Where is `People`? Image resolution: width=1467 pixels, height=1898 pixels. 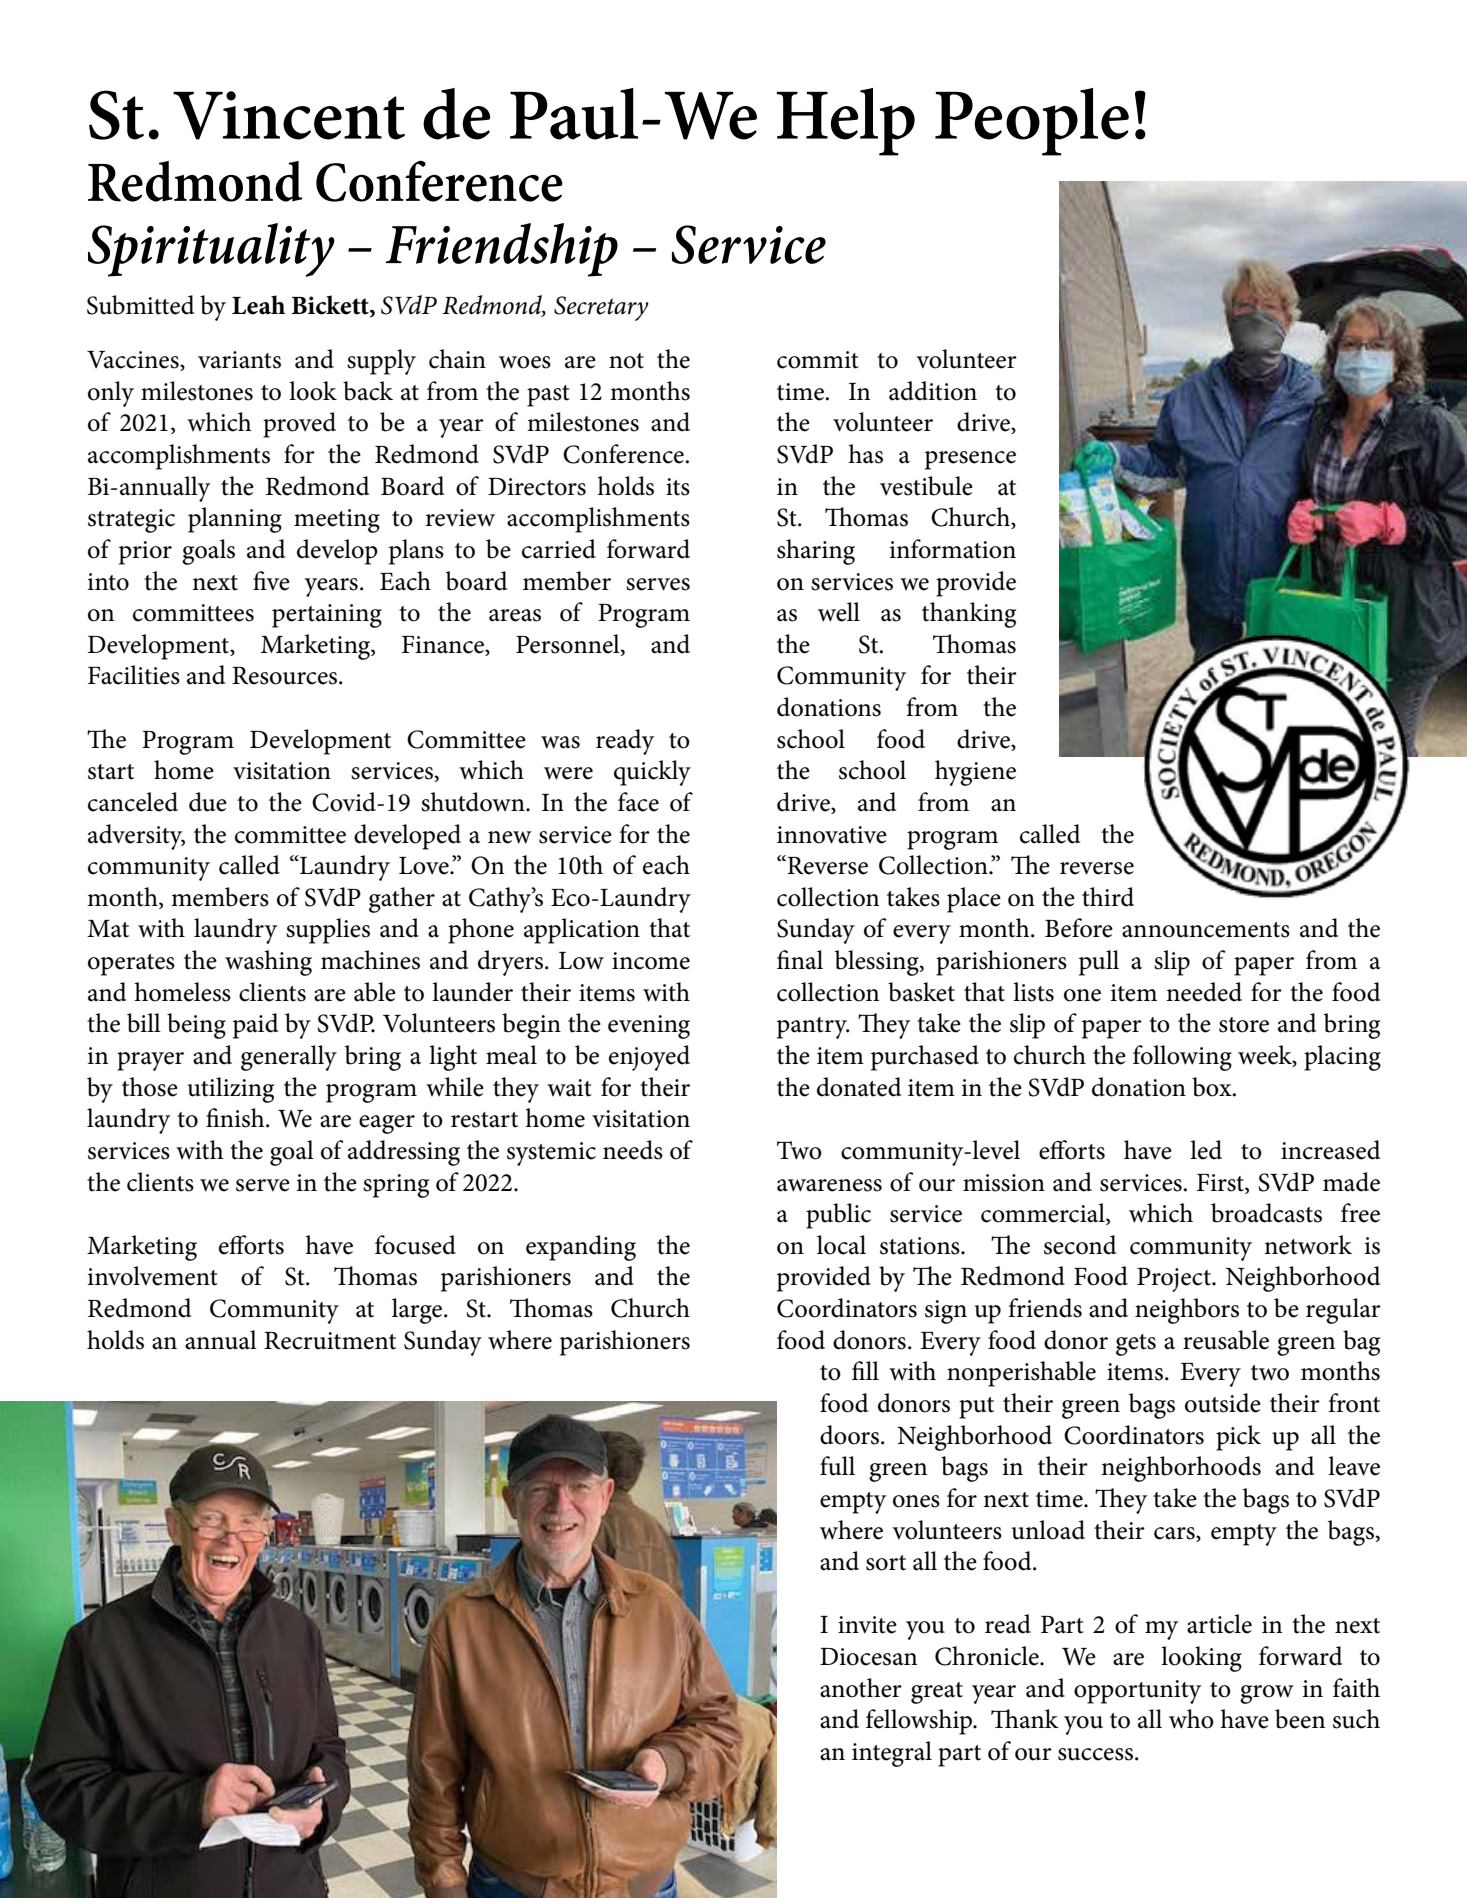 People is located at coordinates (1032, 122).
